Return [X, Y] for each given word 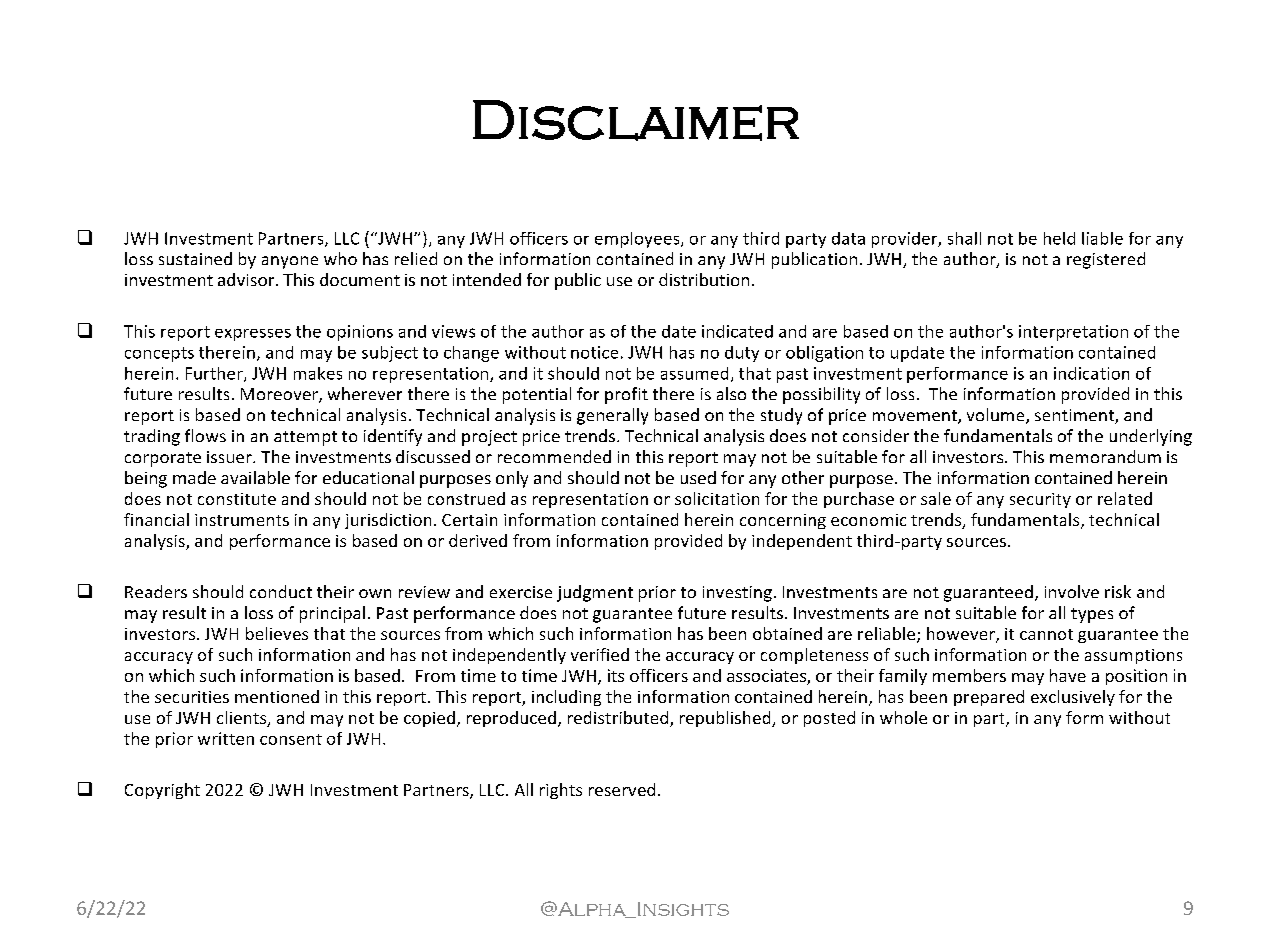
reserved [622, 789]
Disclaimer [636, 120]
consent [291, 739]
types [1092, 615]
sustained [195, 258]
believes [277, 633]
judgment [595, 593]
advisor [247, 279]
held [1059, 238]
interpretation [1073, 333]
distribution [704, 279]
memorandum [1105, 456]
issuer [230, 457]
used [698, 477]
